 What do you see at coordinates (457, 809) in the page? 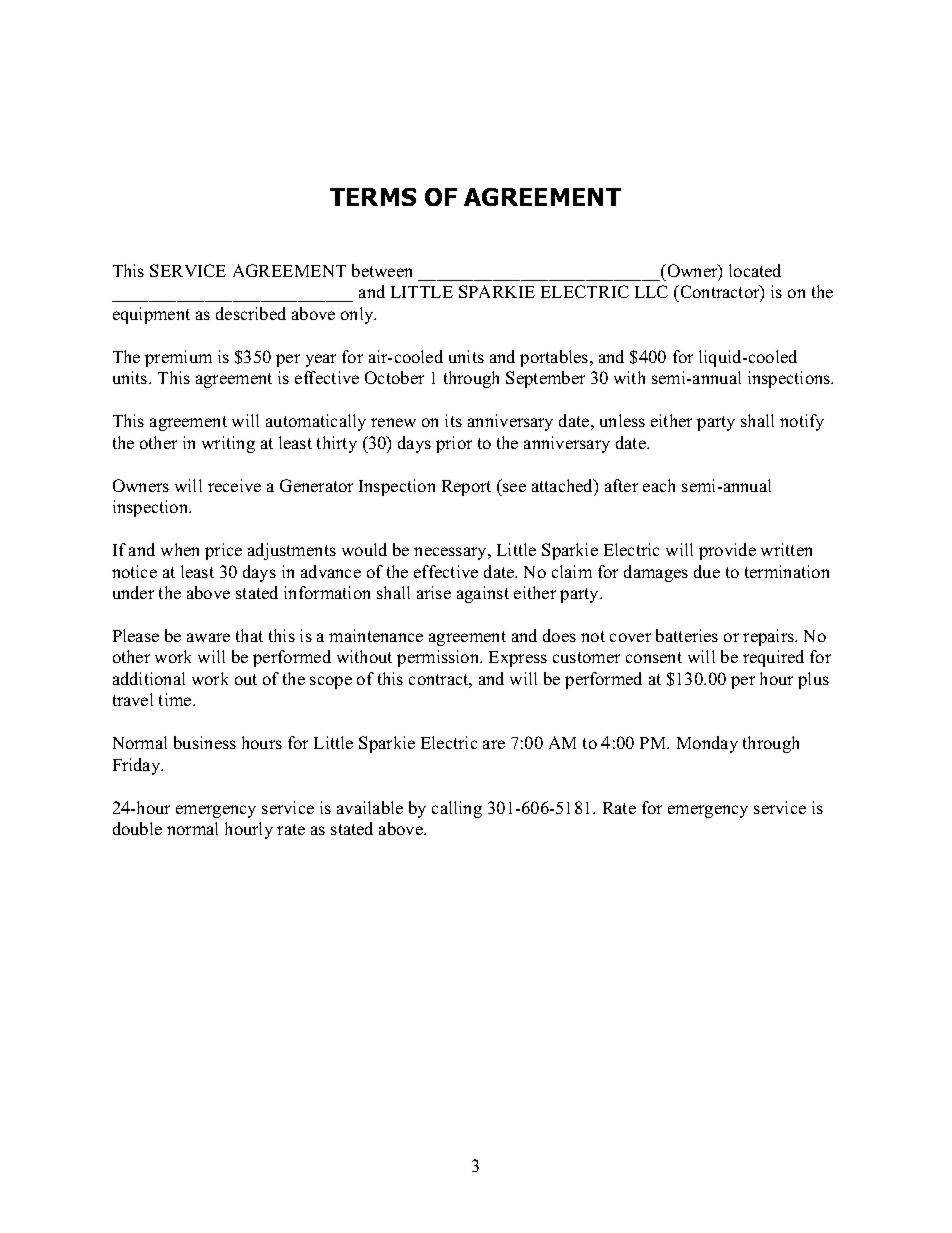
I see `calling` at bounding box center [457, 809].
